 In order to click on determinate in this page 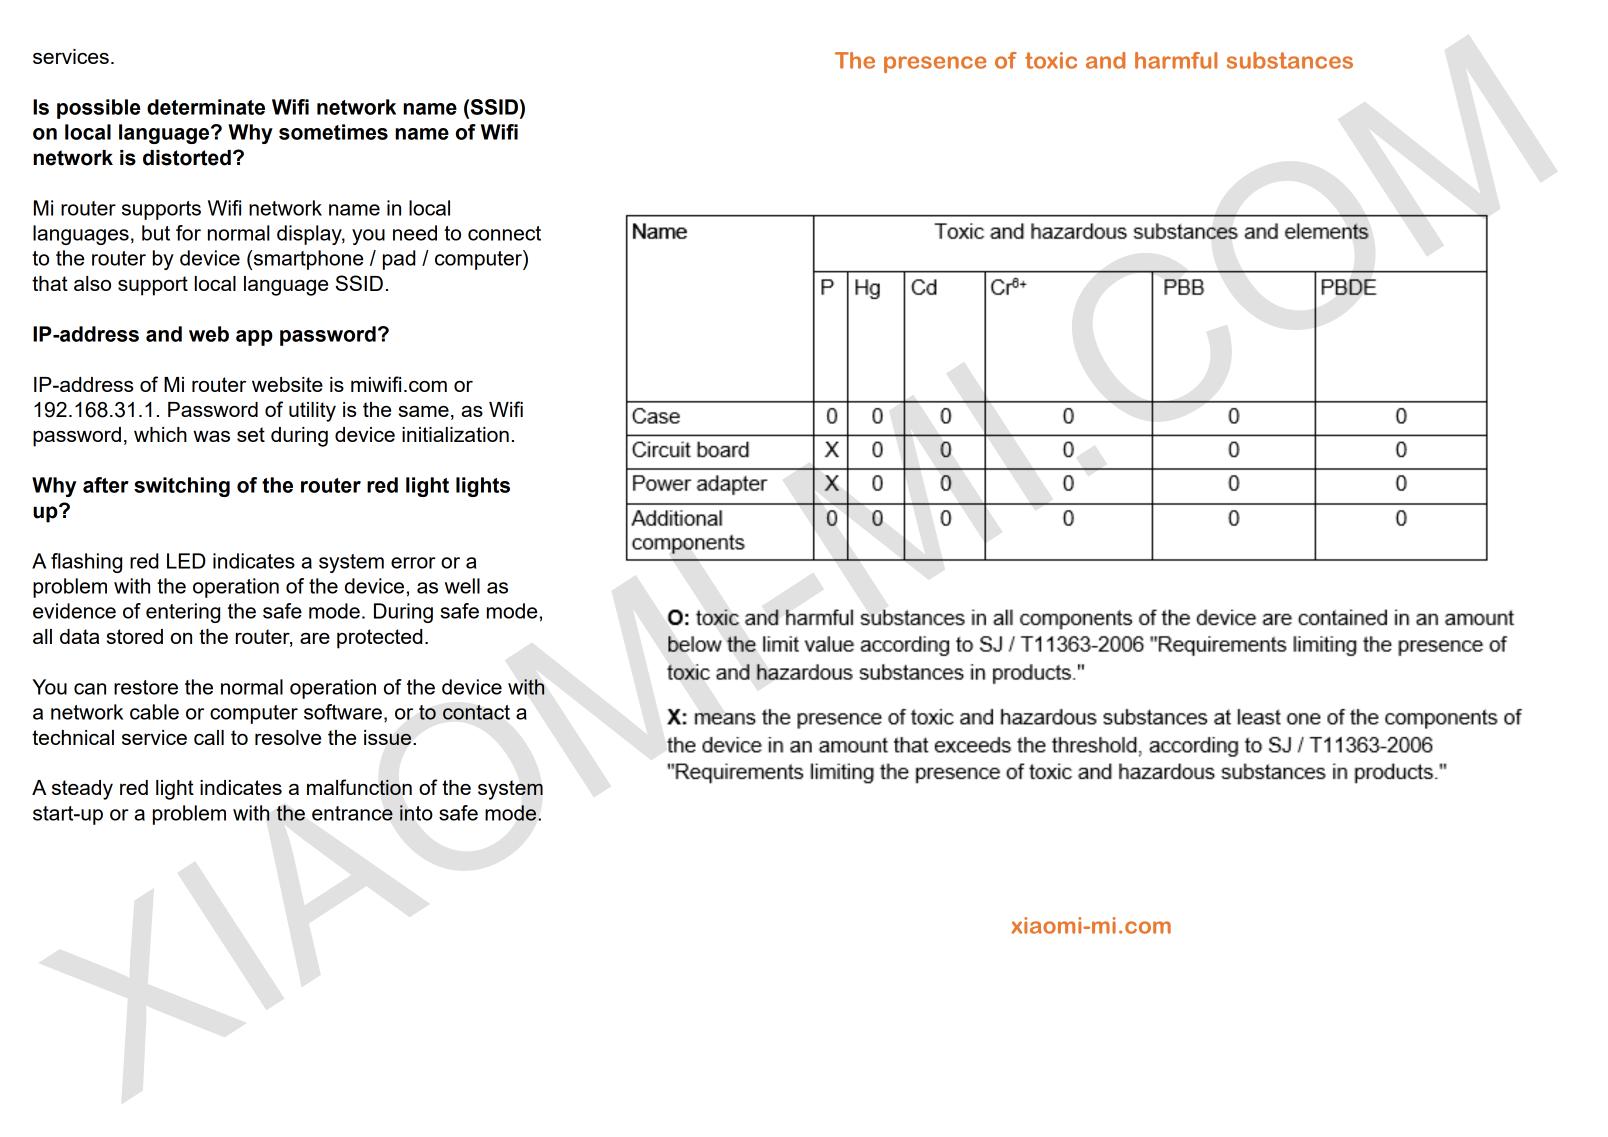, I will do `click(206, 107)`.
